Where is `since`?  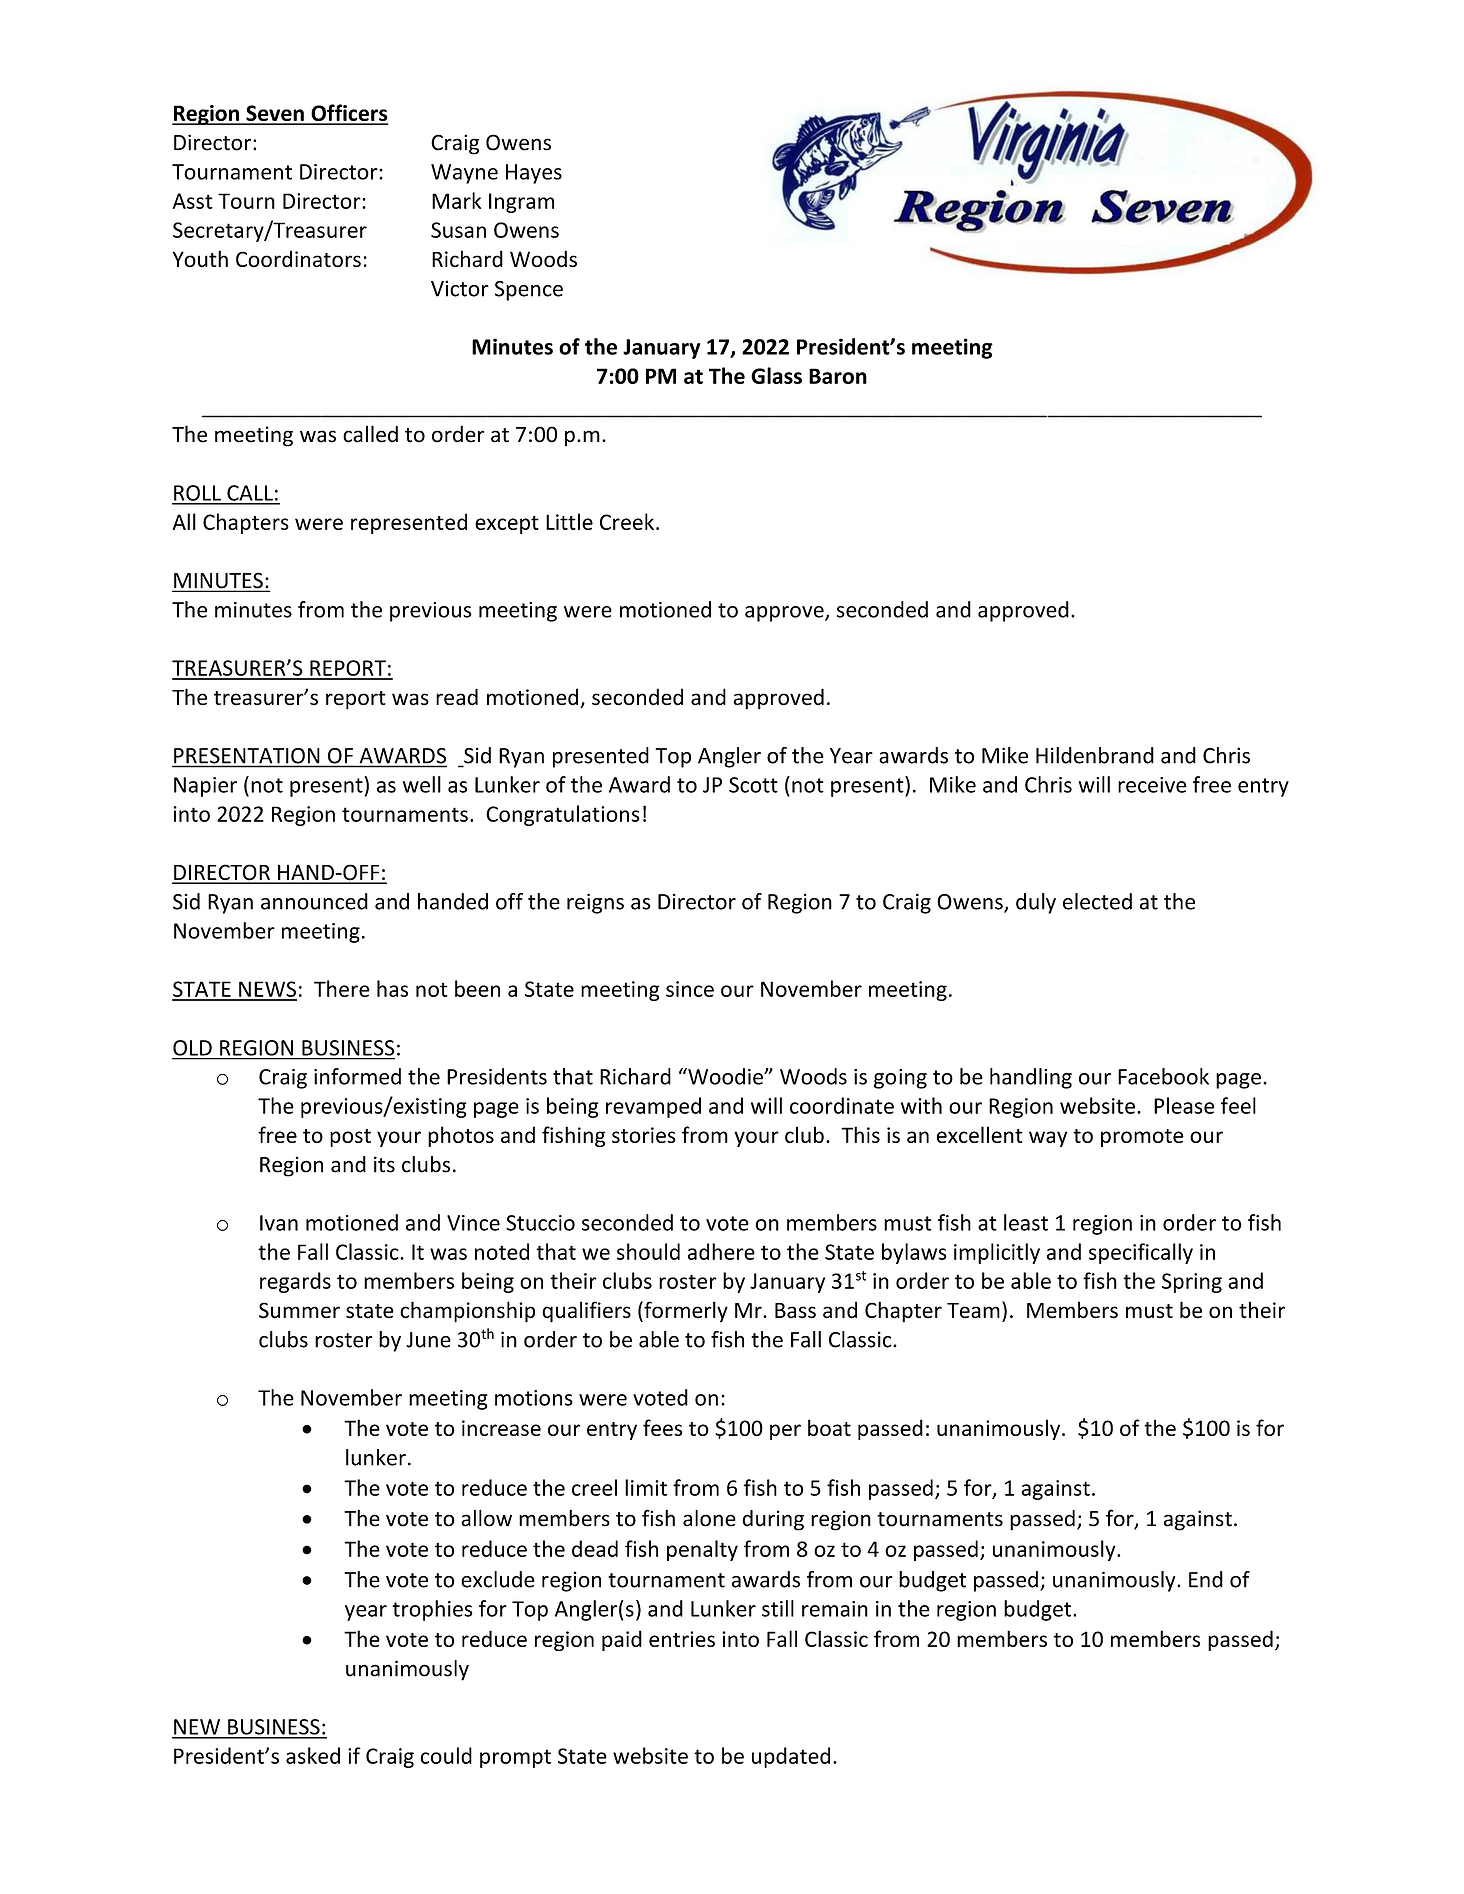
since is located at coordinates (690, 989).
